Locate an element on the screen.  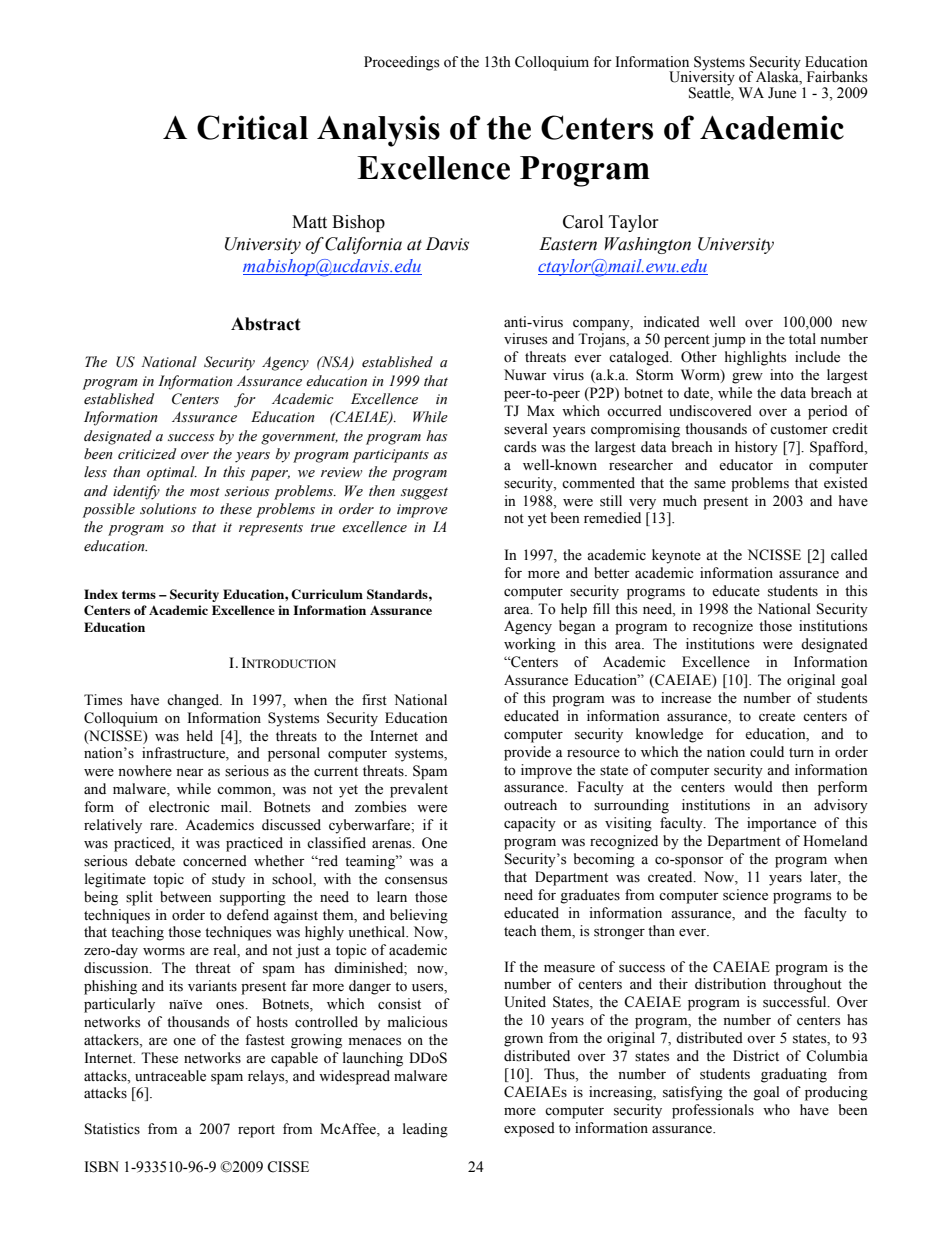
leading is located at coordinates (425, 1130).
